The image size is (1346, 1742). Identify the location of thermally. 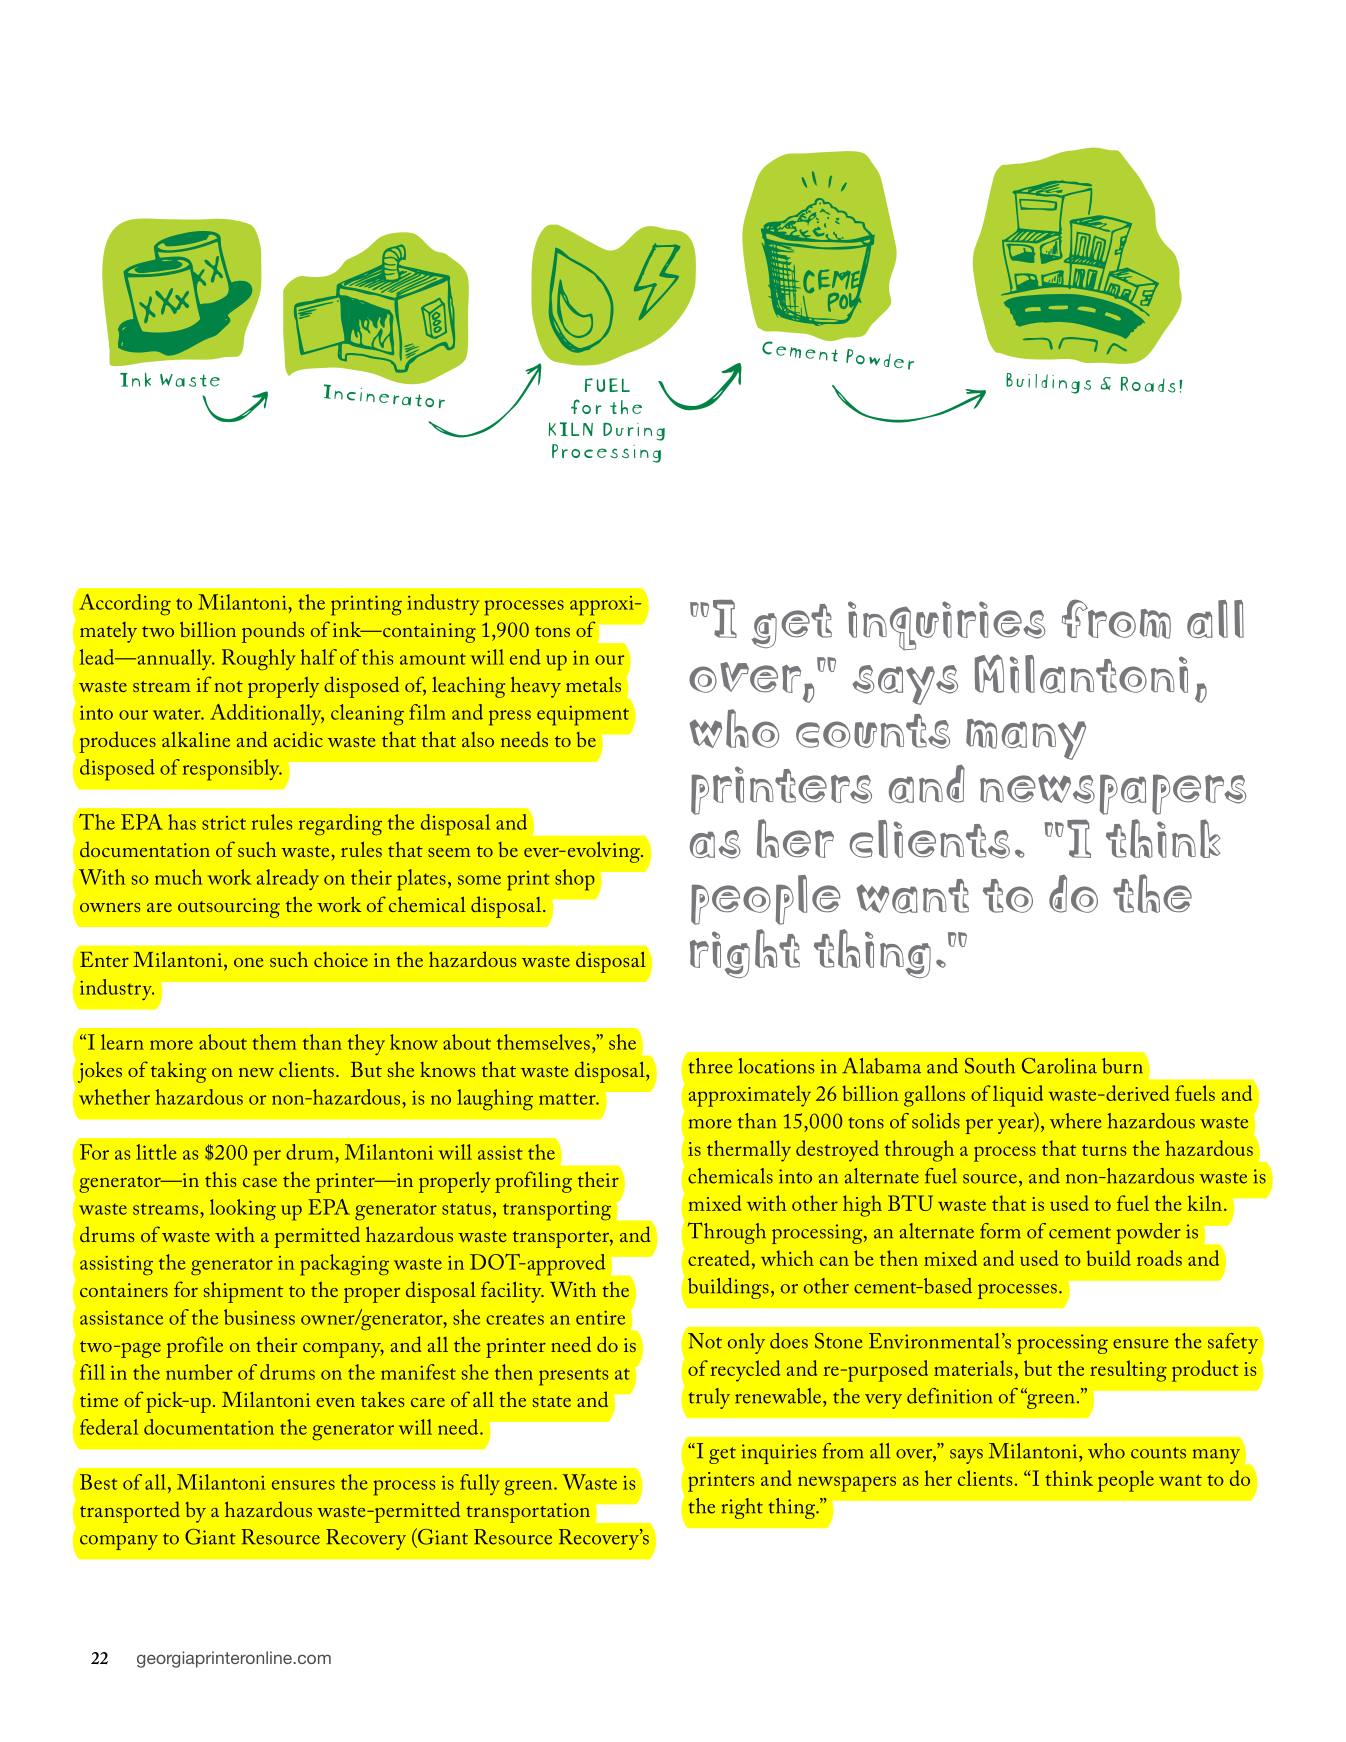
(749, 1151).
